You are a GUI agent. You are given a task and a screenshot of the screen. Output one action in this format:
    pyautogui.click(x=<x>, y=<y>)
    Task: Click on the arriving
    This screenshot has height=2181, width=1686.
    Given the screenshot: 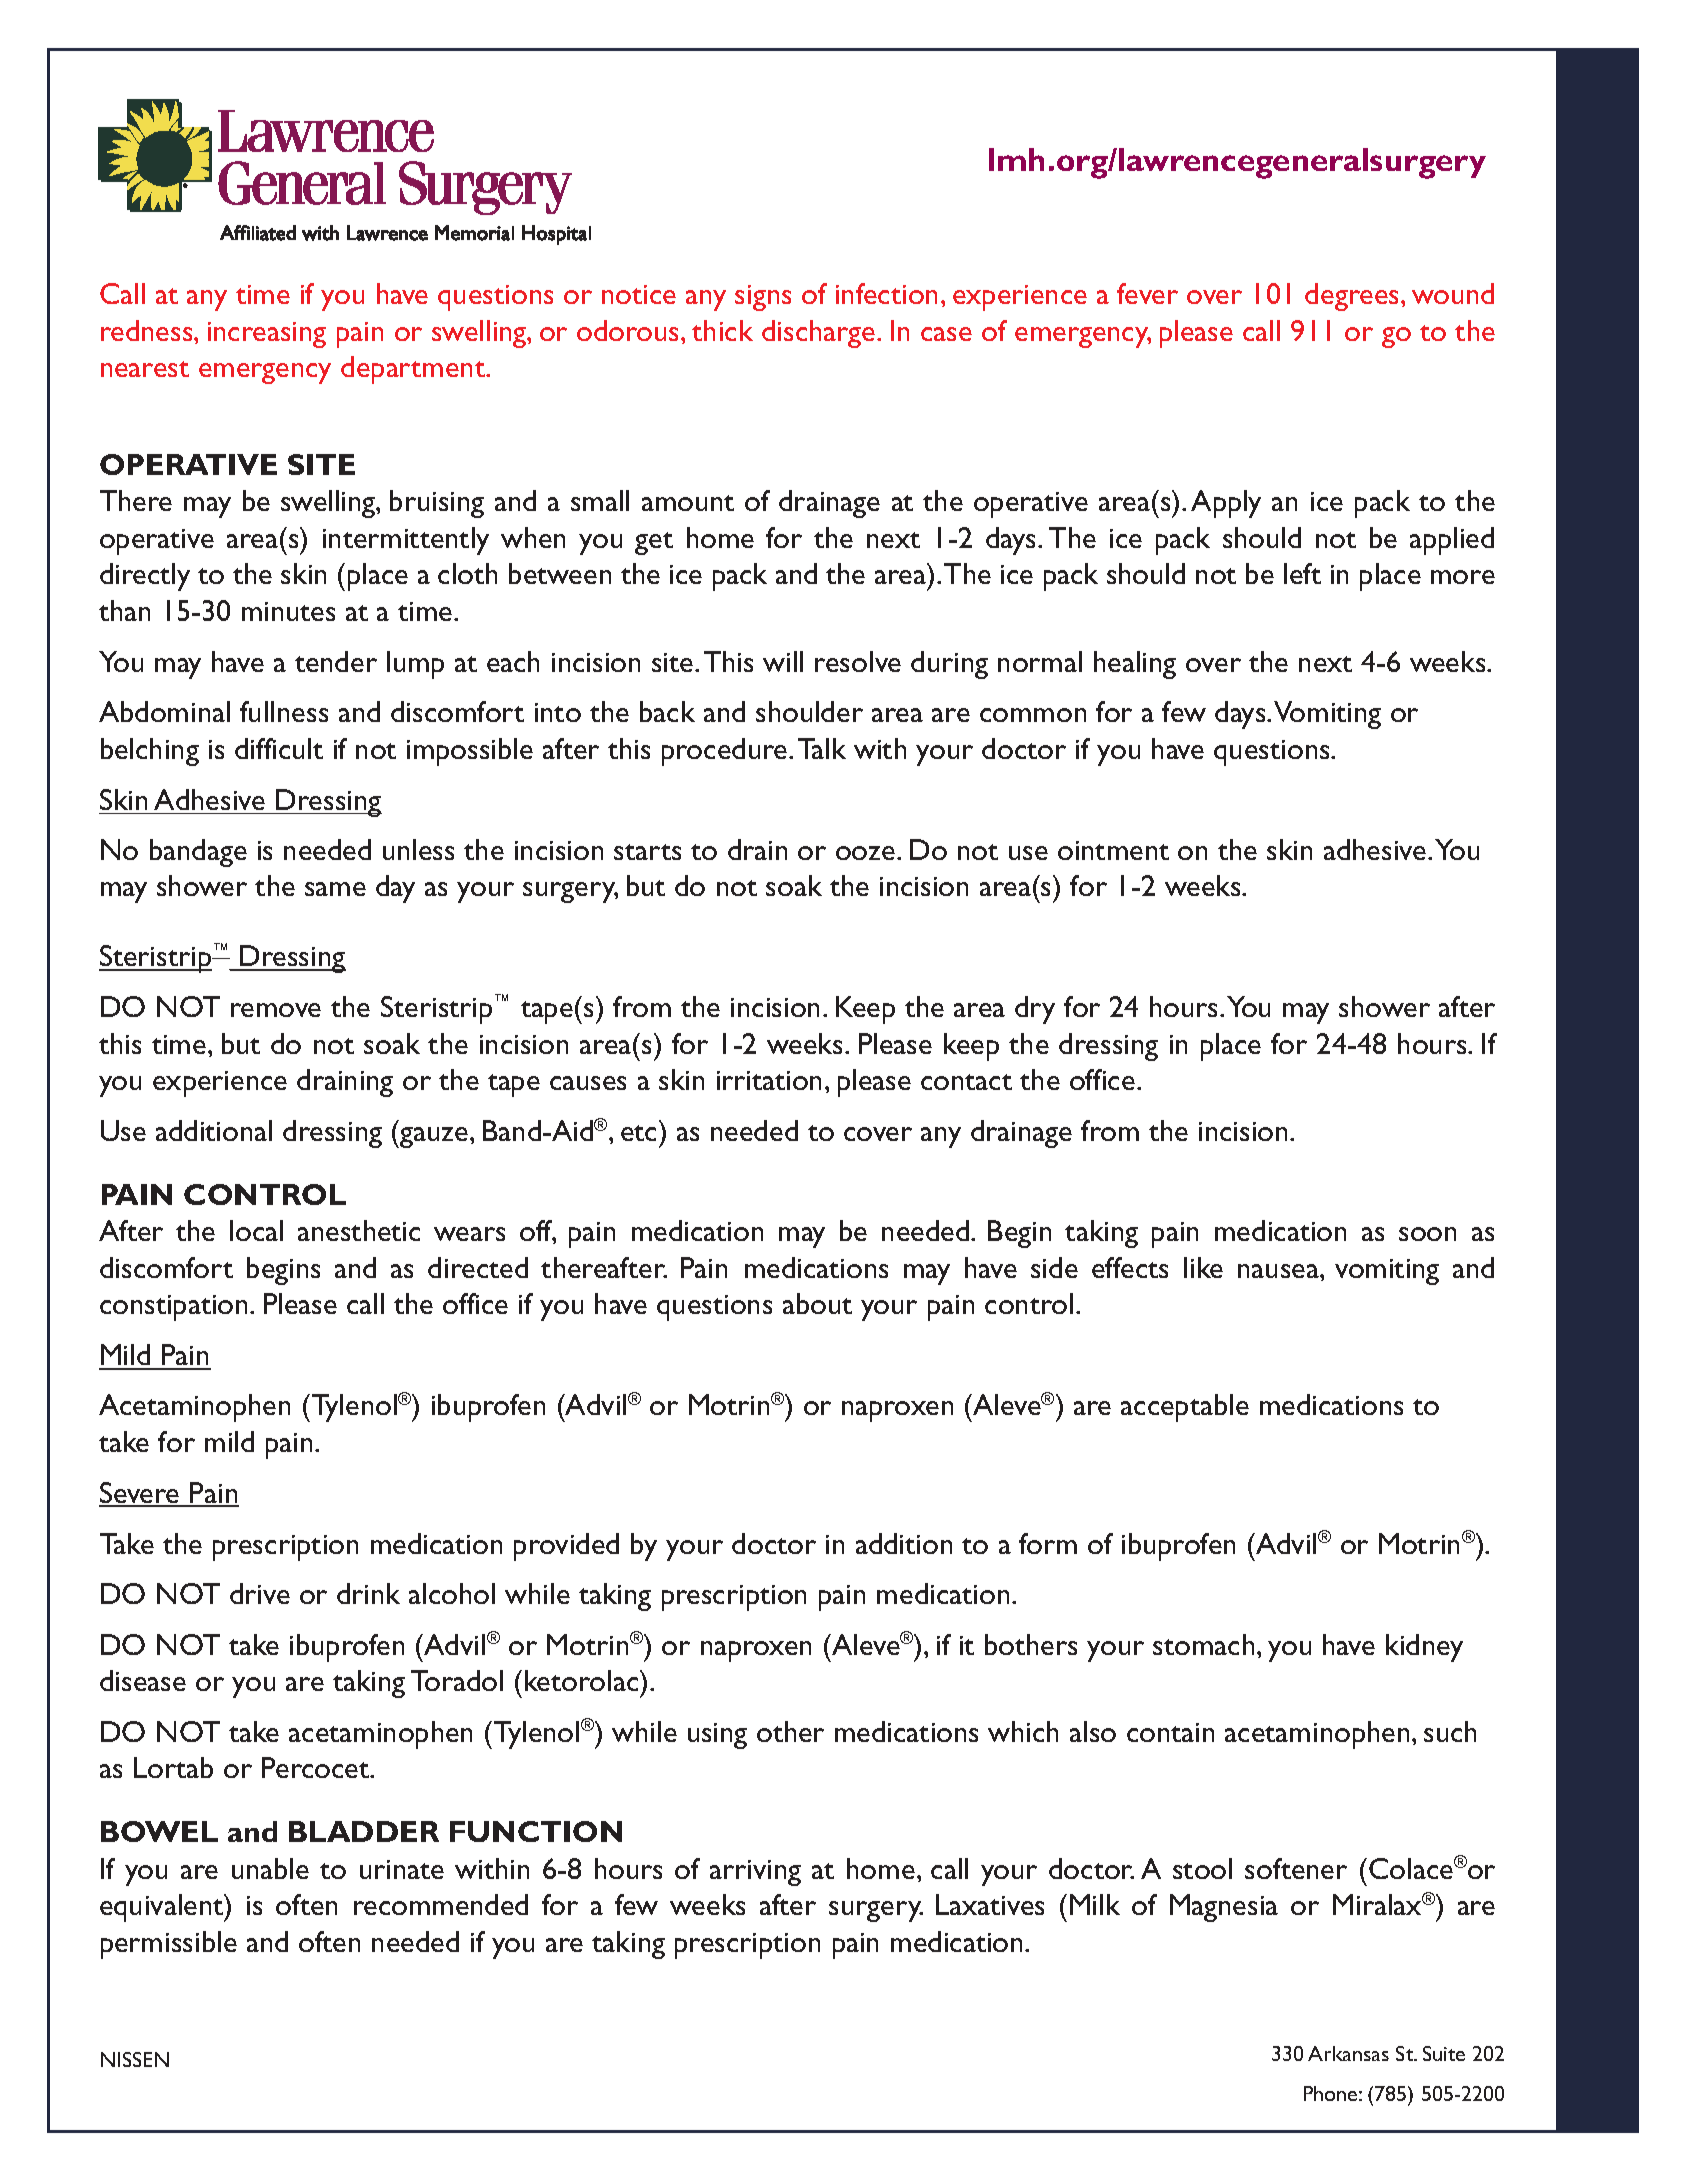 What is the action you would take?
    pyautogui.click(x=755, y=1873)
